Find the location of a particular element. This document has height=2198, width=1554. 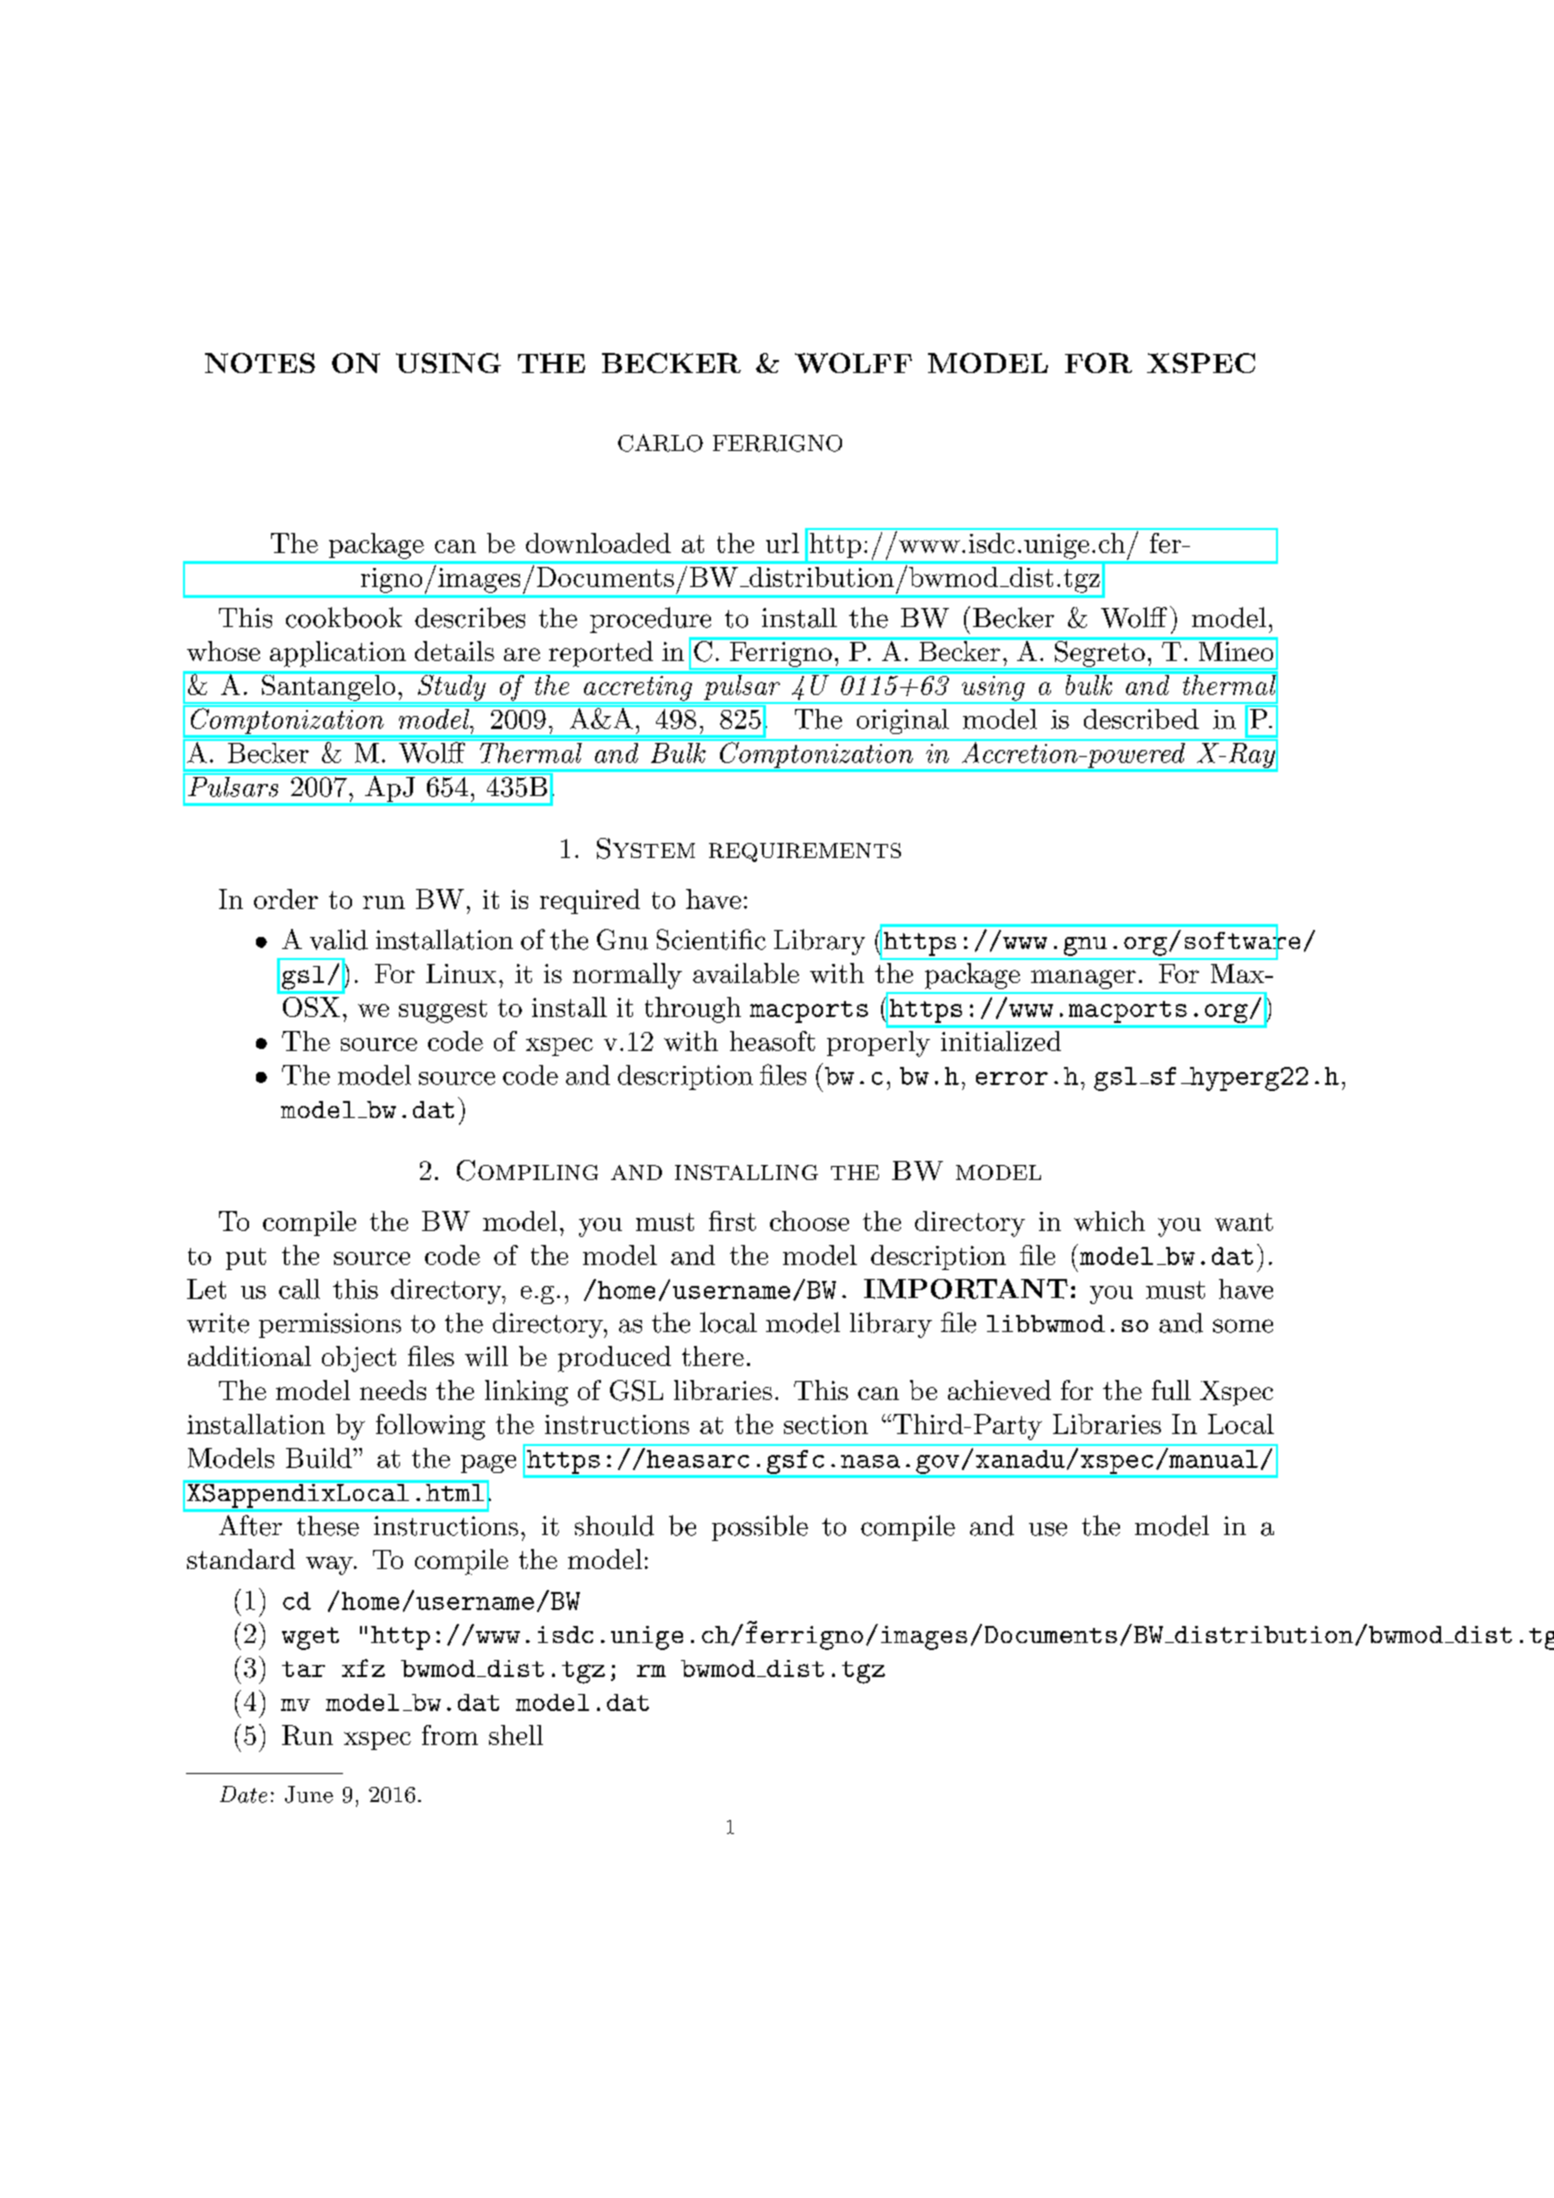

through is located at coordinates (693, 1010).
